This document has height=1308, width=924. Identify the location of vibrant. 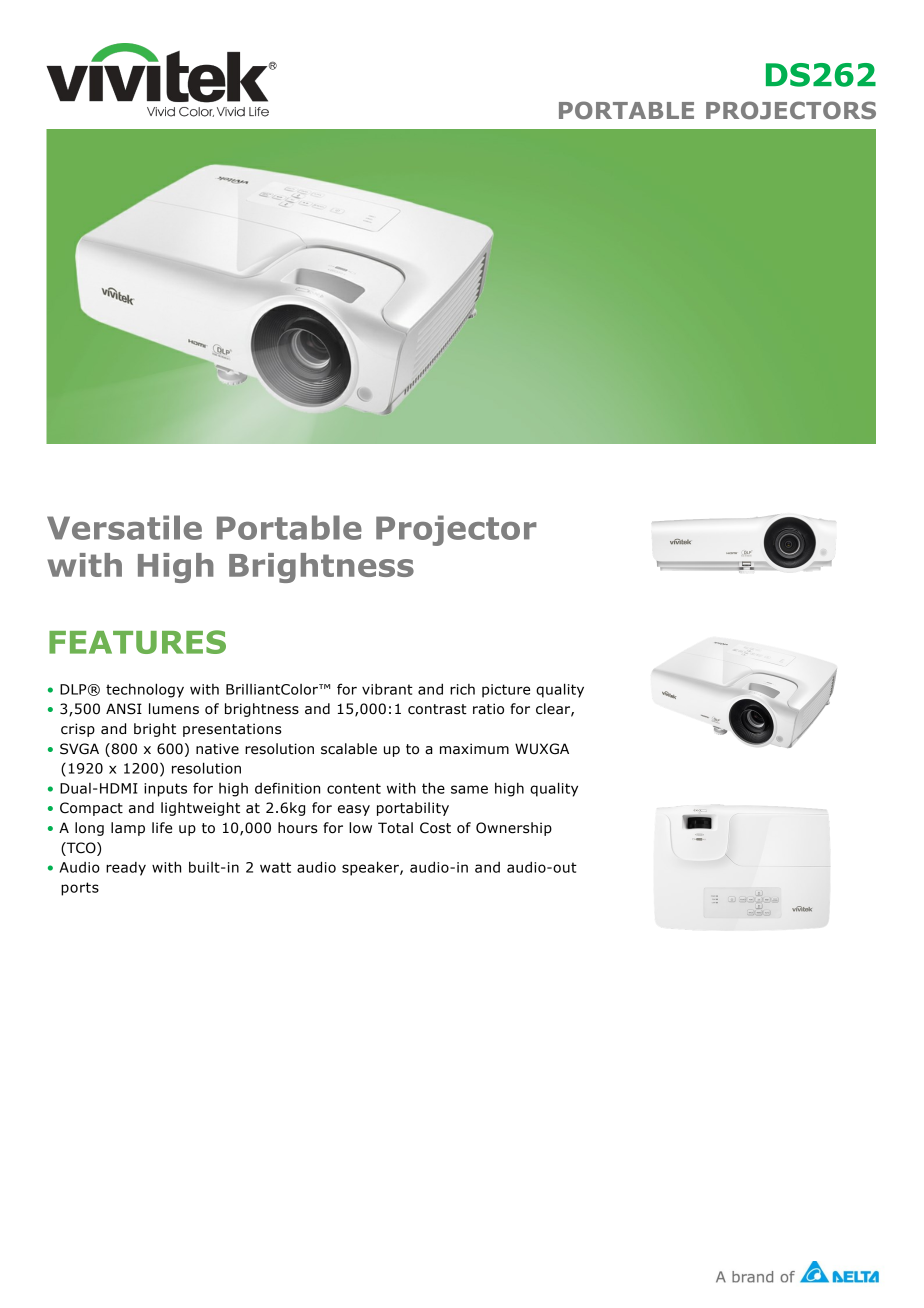
(387, 689).
